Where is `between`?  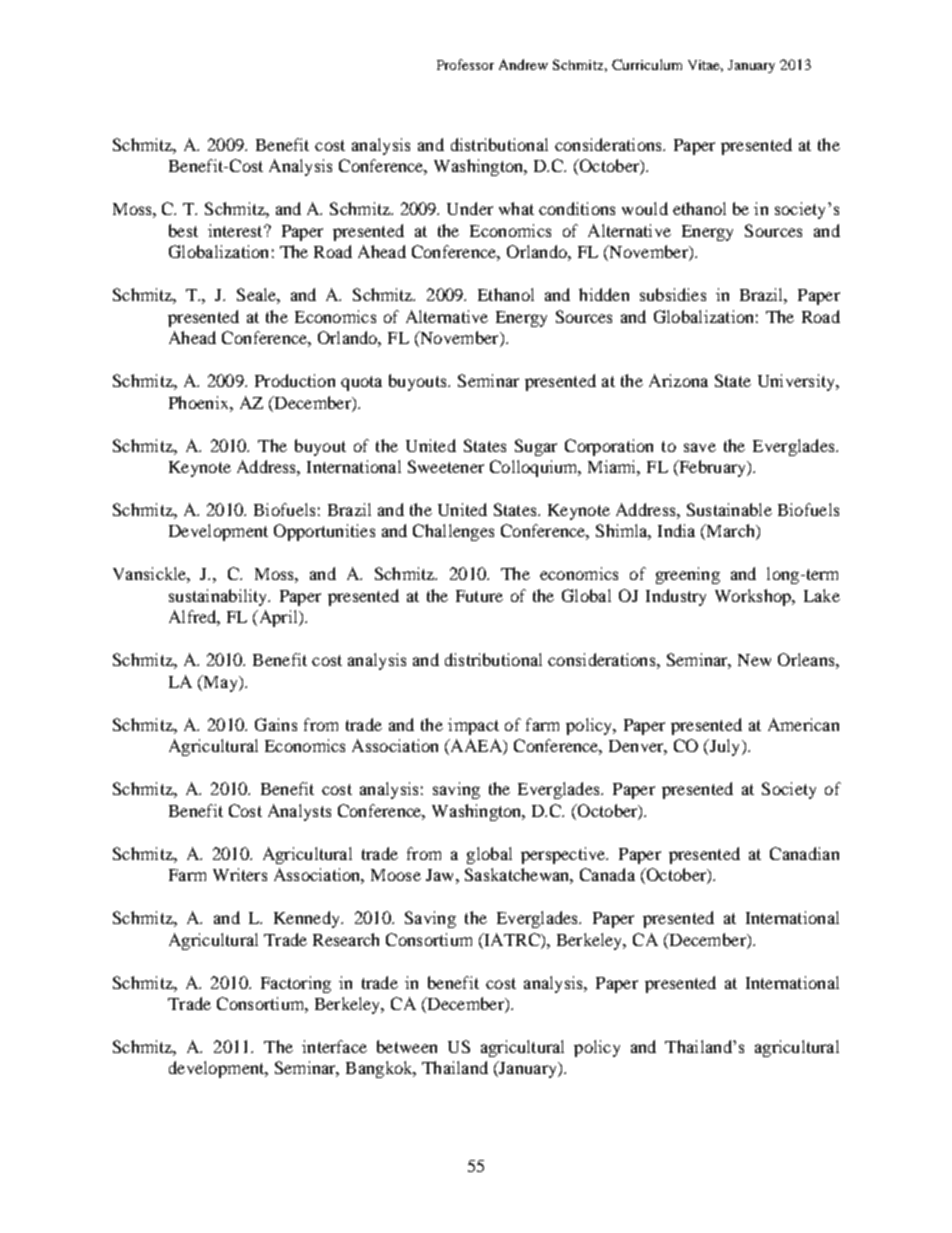 between is located at coordinates (407, 1046).
